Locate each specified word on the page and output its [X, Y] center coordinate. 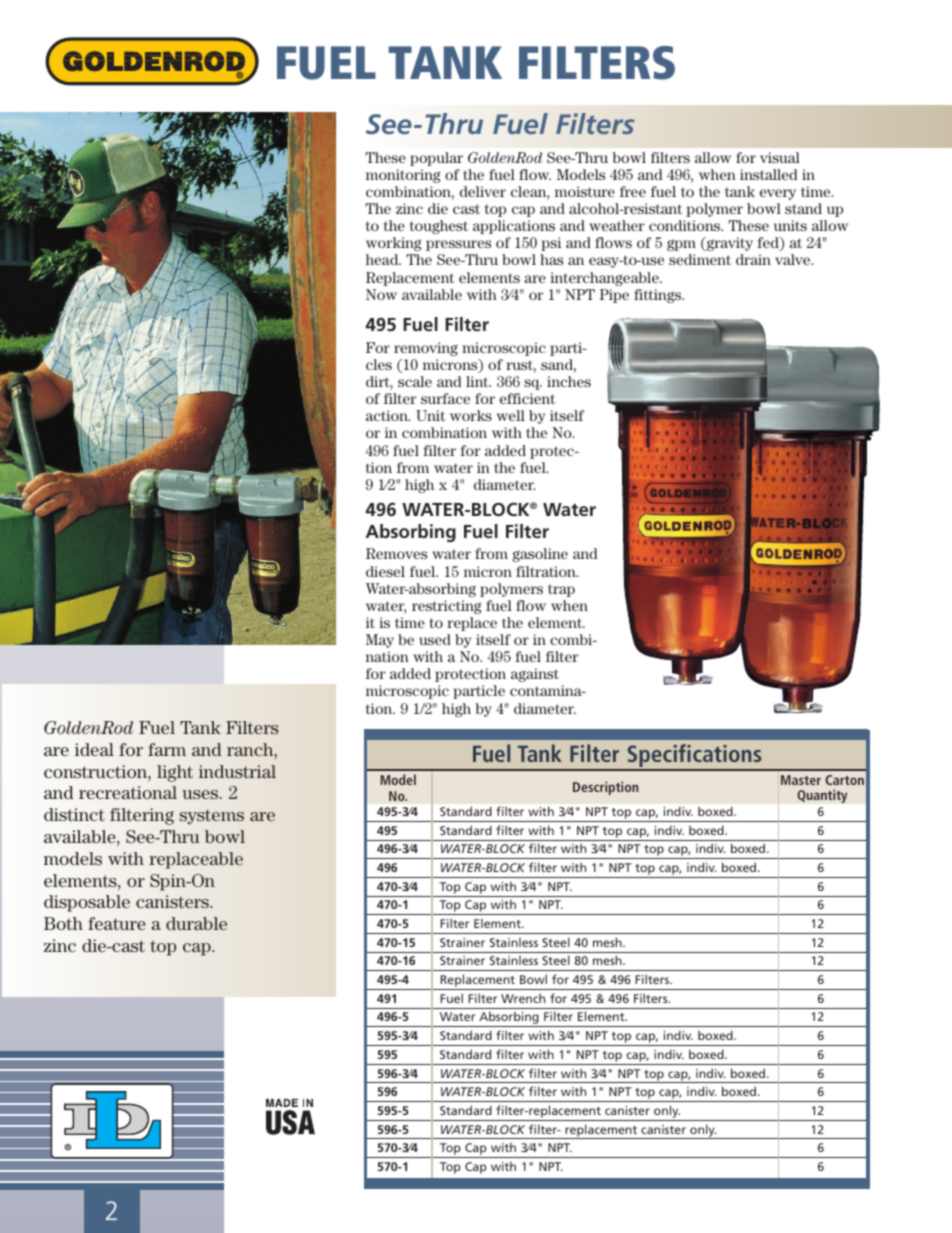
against [535, 675]
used [435, 639]
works [471, 415]
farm [167, 749]
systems [212, 817]
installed [769, 174]
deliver [483, 191]
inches [569, 381]
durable [196, 923]
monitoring [403, 176]
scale [415, 381]
